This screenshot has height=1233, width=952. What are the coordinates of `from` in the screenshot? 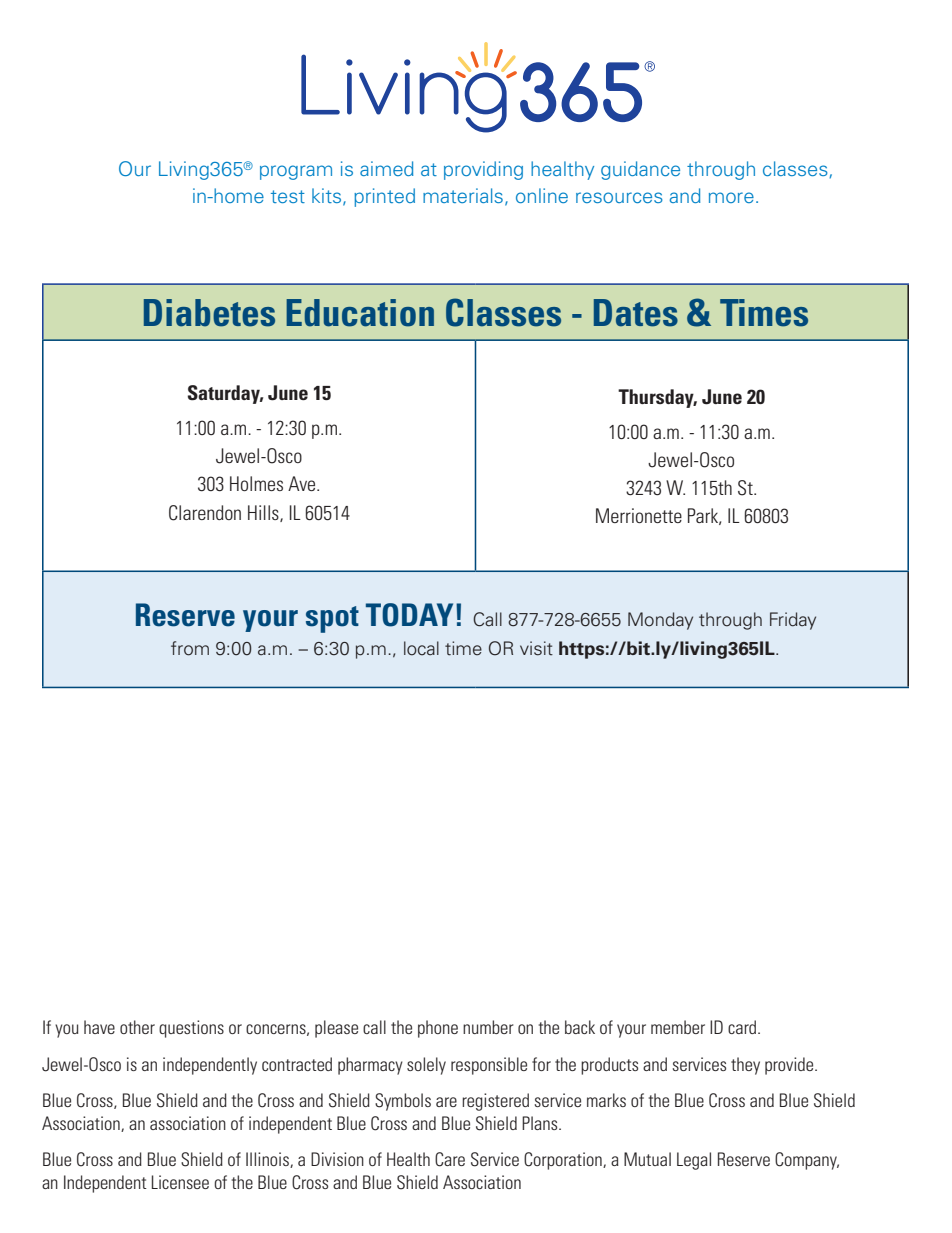 It's located at (190, 648).
